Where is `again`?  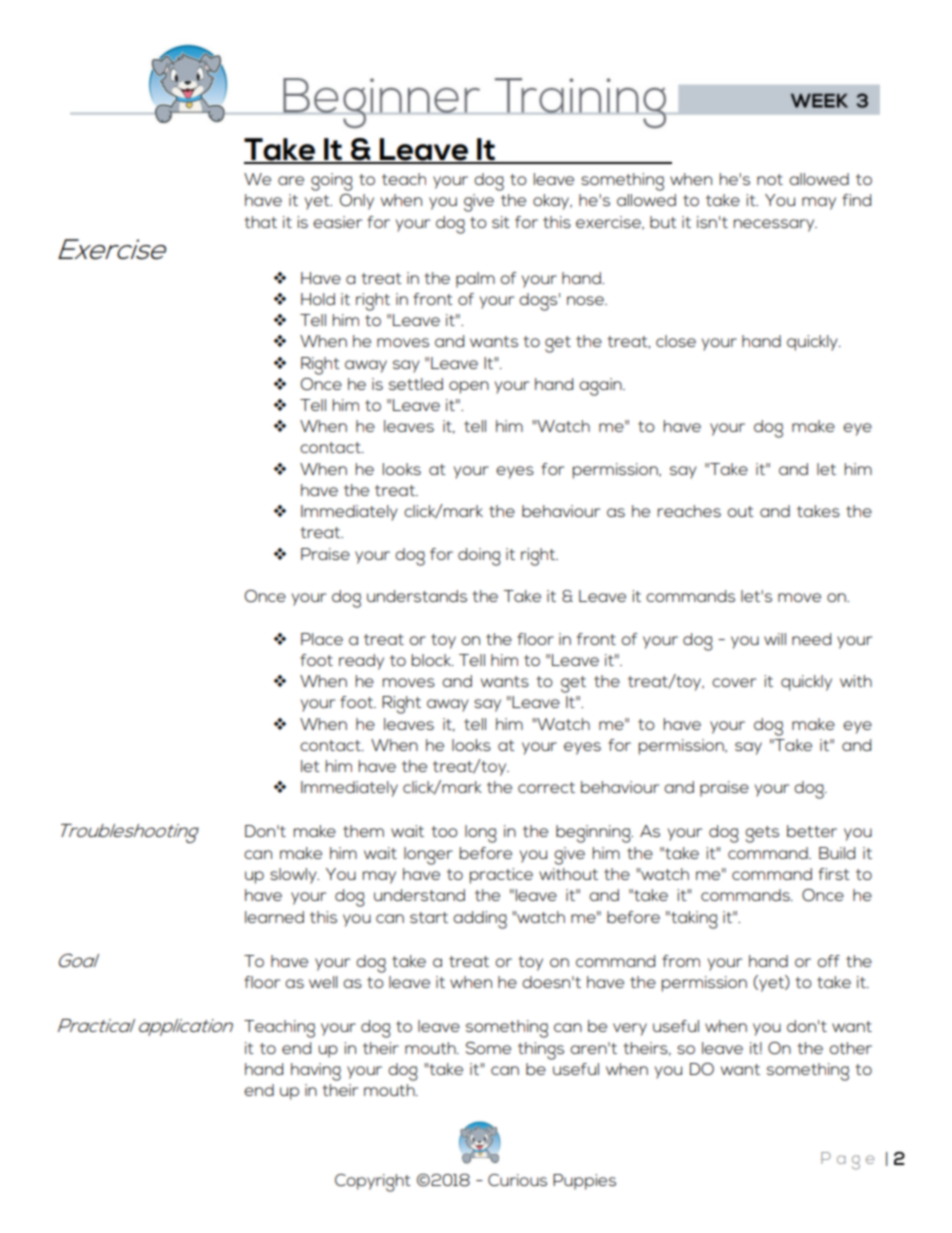 again is located at coordinates (601, 387).
